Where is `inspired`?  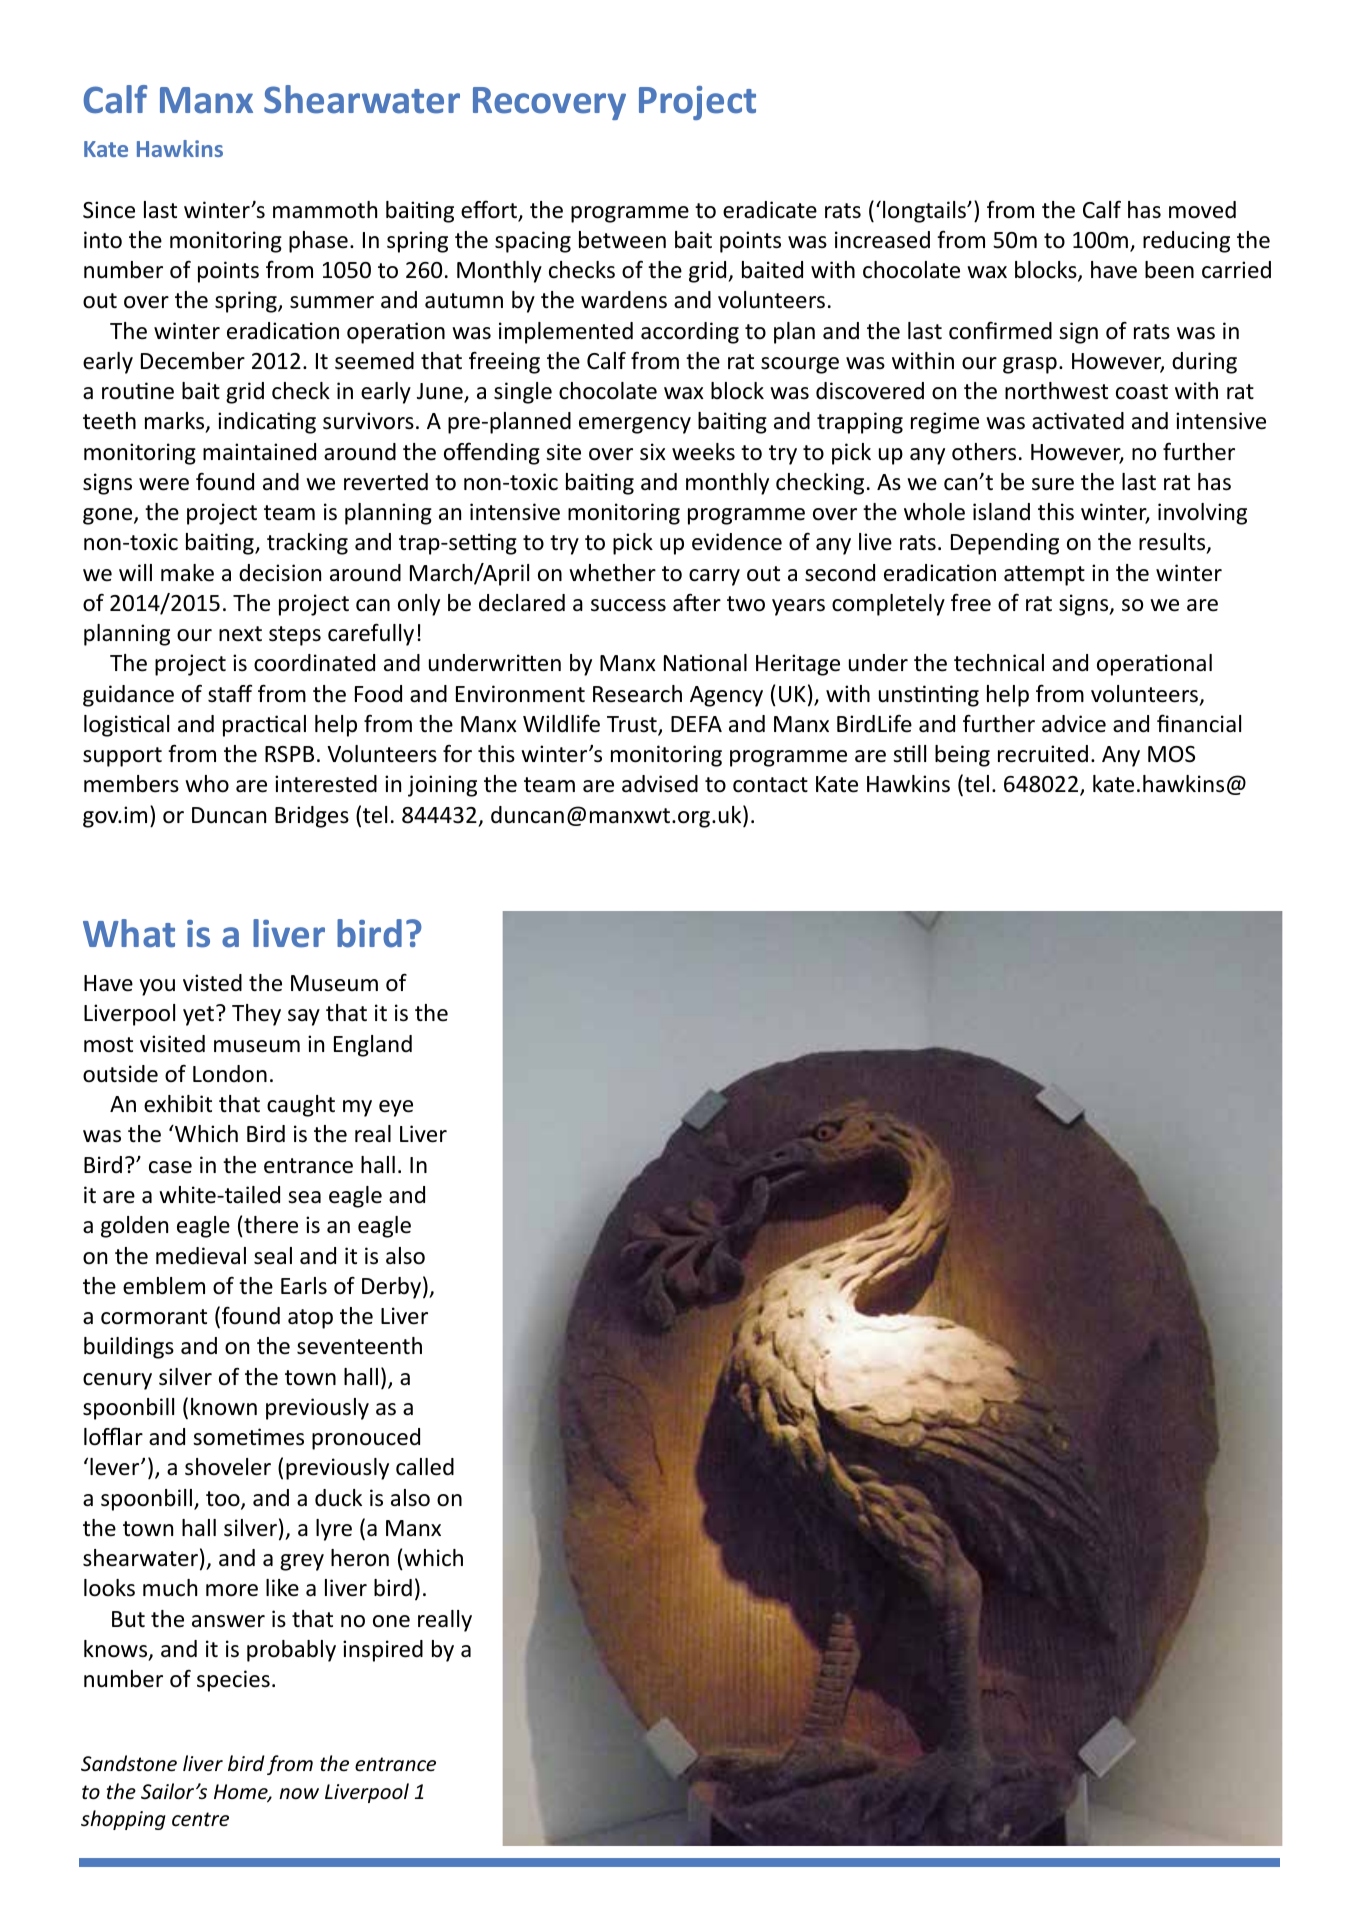
inspired is located at coordinates (383, 1651).
